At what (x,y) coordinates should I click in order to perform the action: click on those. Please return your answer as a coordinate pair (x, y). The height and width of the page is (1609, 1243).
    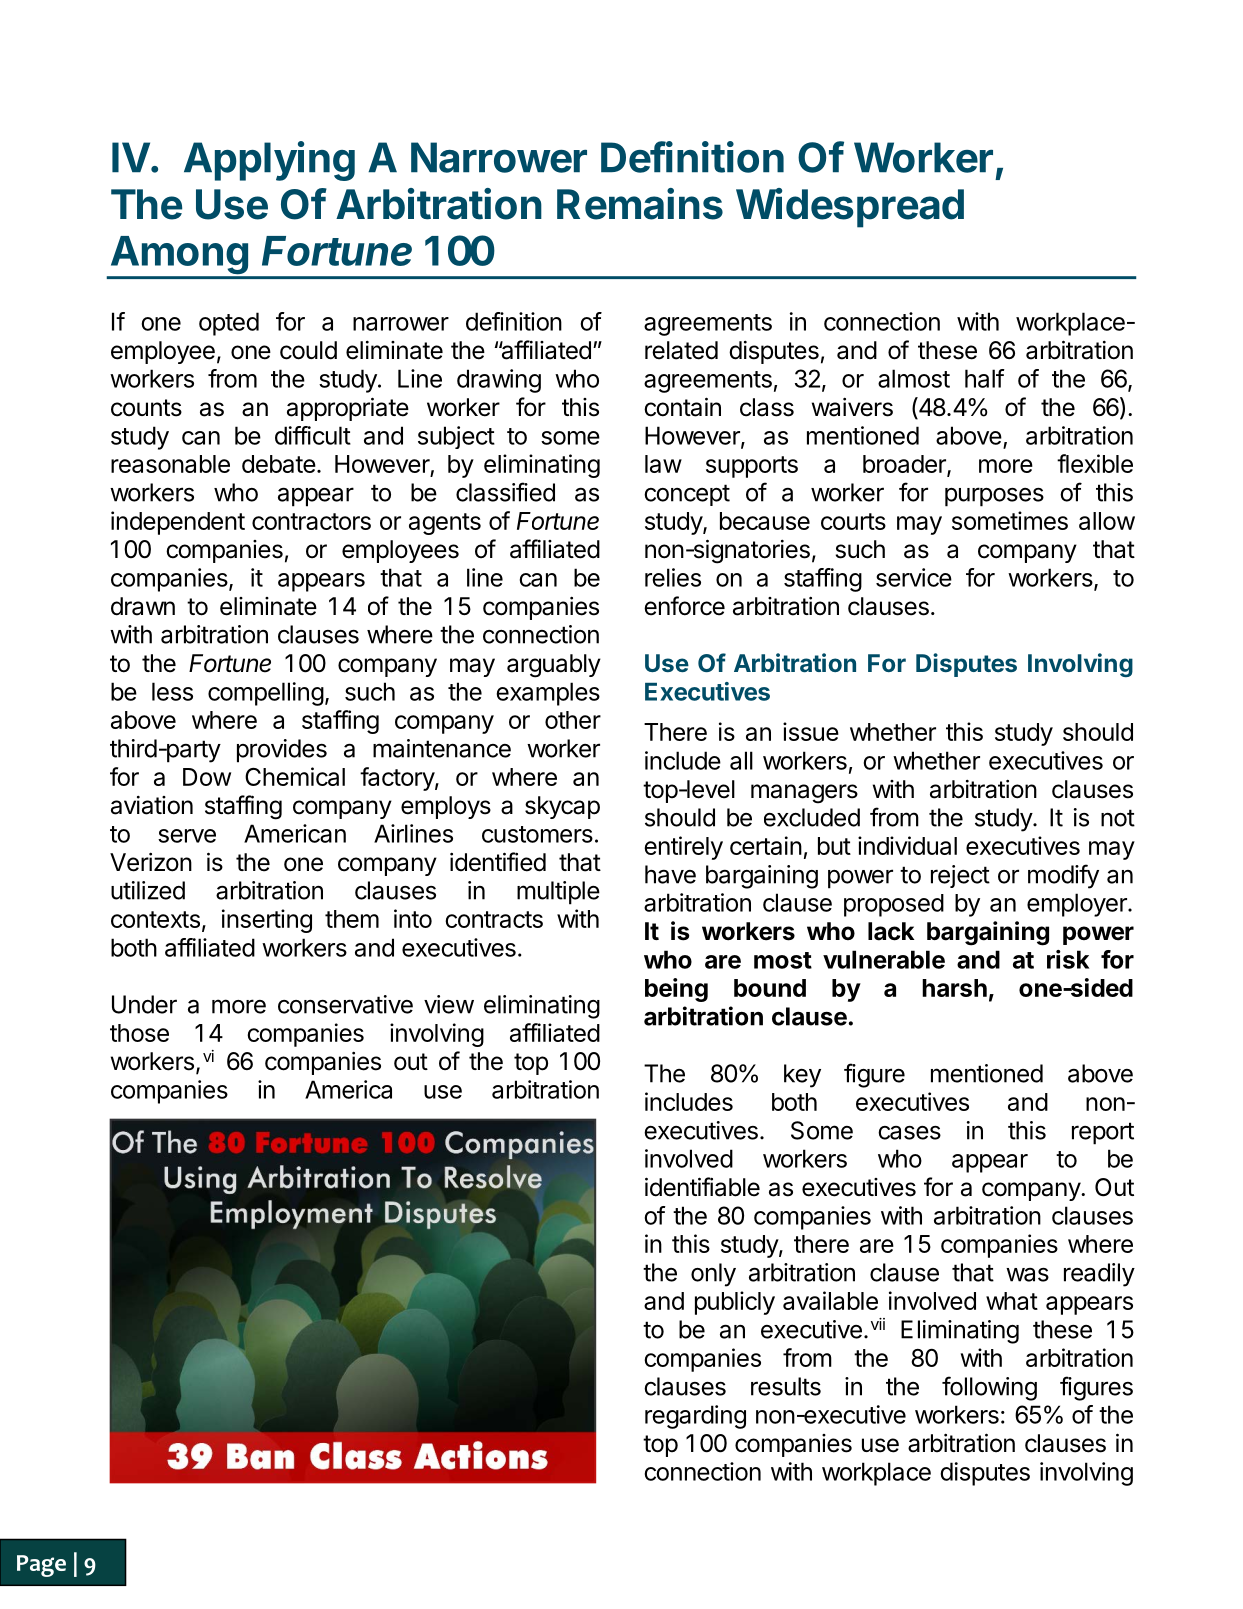
    Looking at the image, I should click on (139, 1033).
